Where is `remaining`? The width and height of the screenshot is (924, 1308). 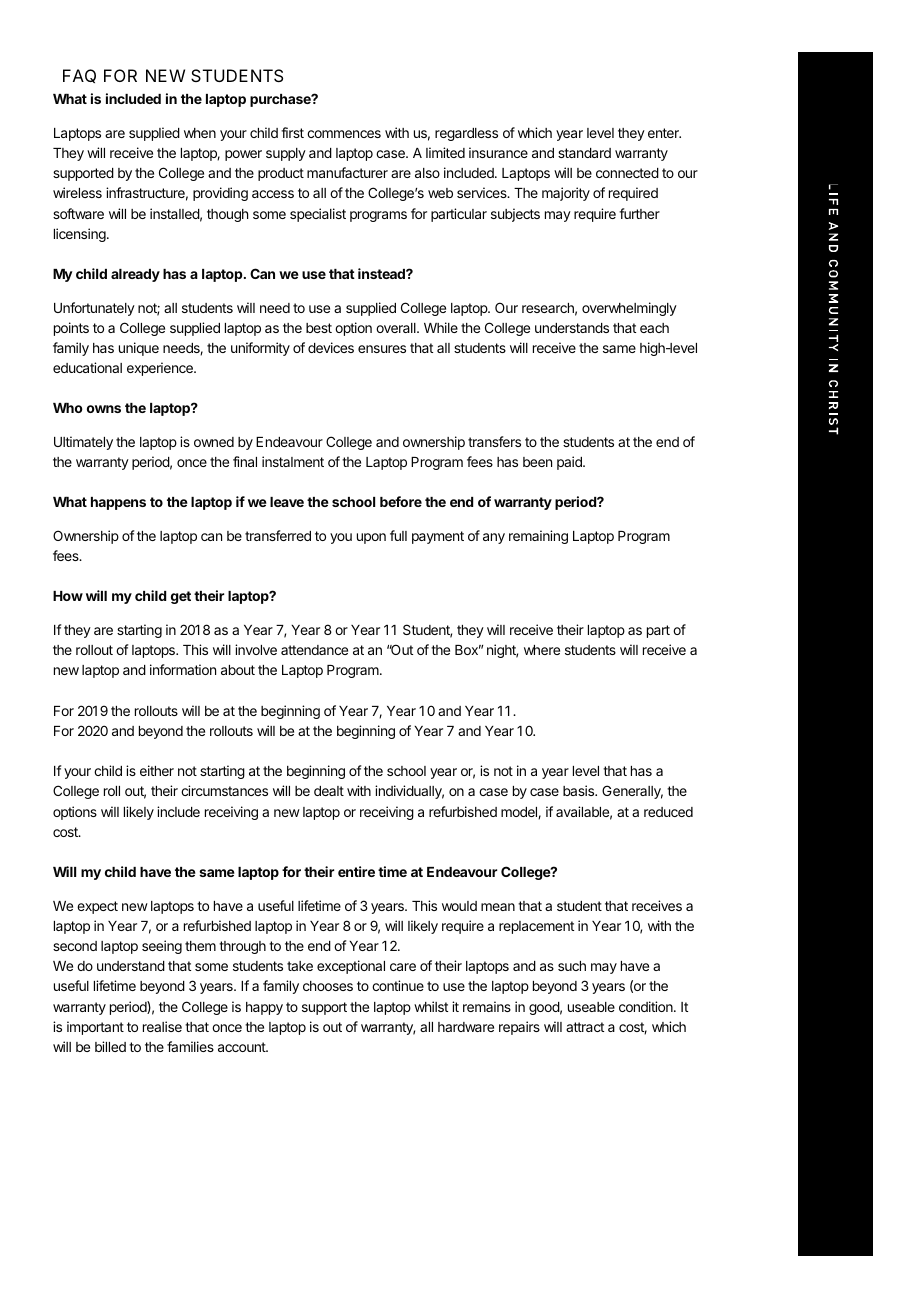 remaining is located at coordinates (538, 537).
